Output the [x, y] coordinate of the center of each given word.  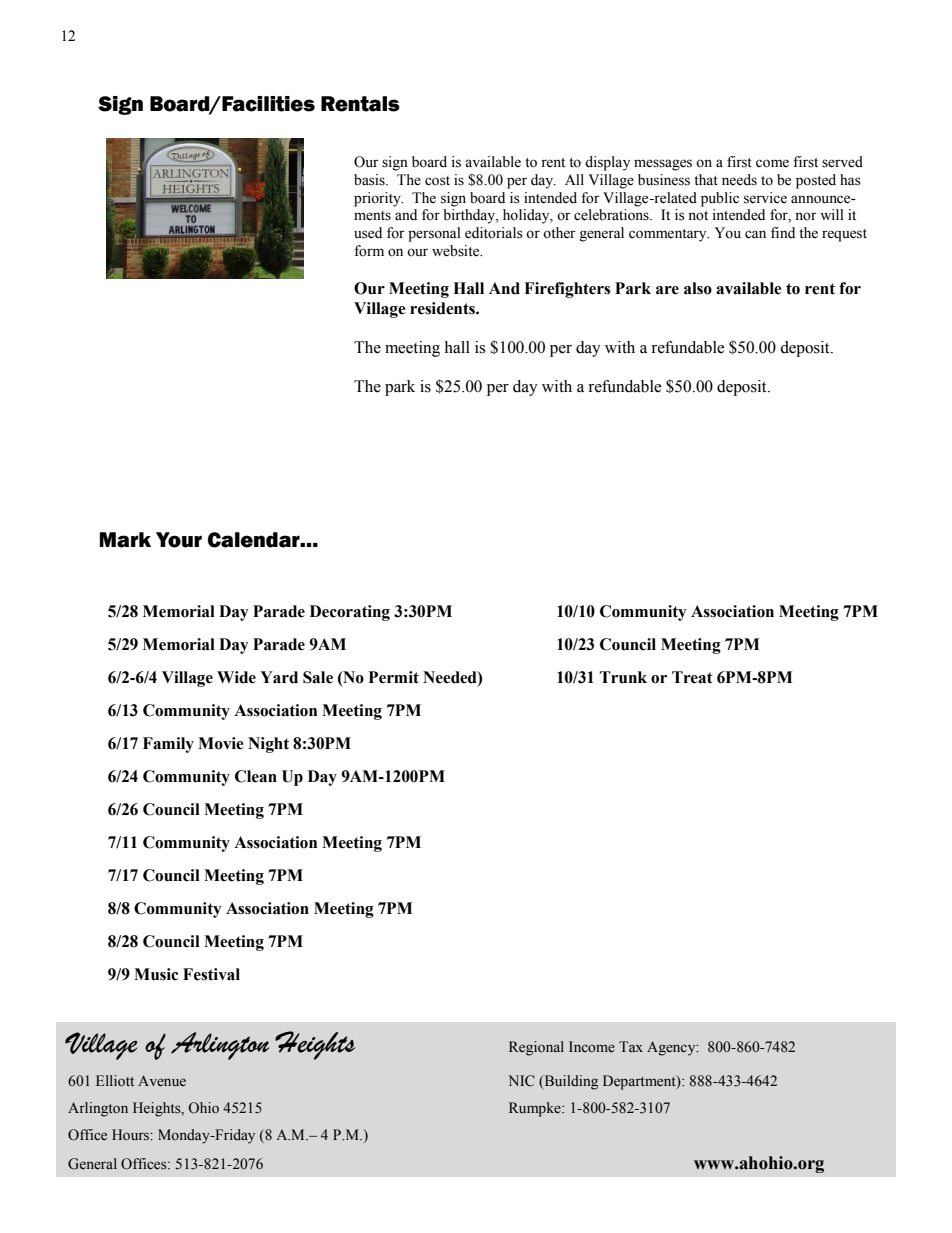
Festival [211, 974]
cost [437, 181]
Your [179, 540]
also [698, 288]
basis [370, 180]
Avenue [162, 1081]
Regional [536, 1048]
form [369, 251]
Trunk [623, 677]
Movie [221, 743]
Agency [672, 1048]
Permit [394, 677]
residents [443, 308]
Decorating [350, 613]
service [765, 198]
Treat [692, 677]
